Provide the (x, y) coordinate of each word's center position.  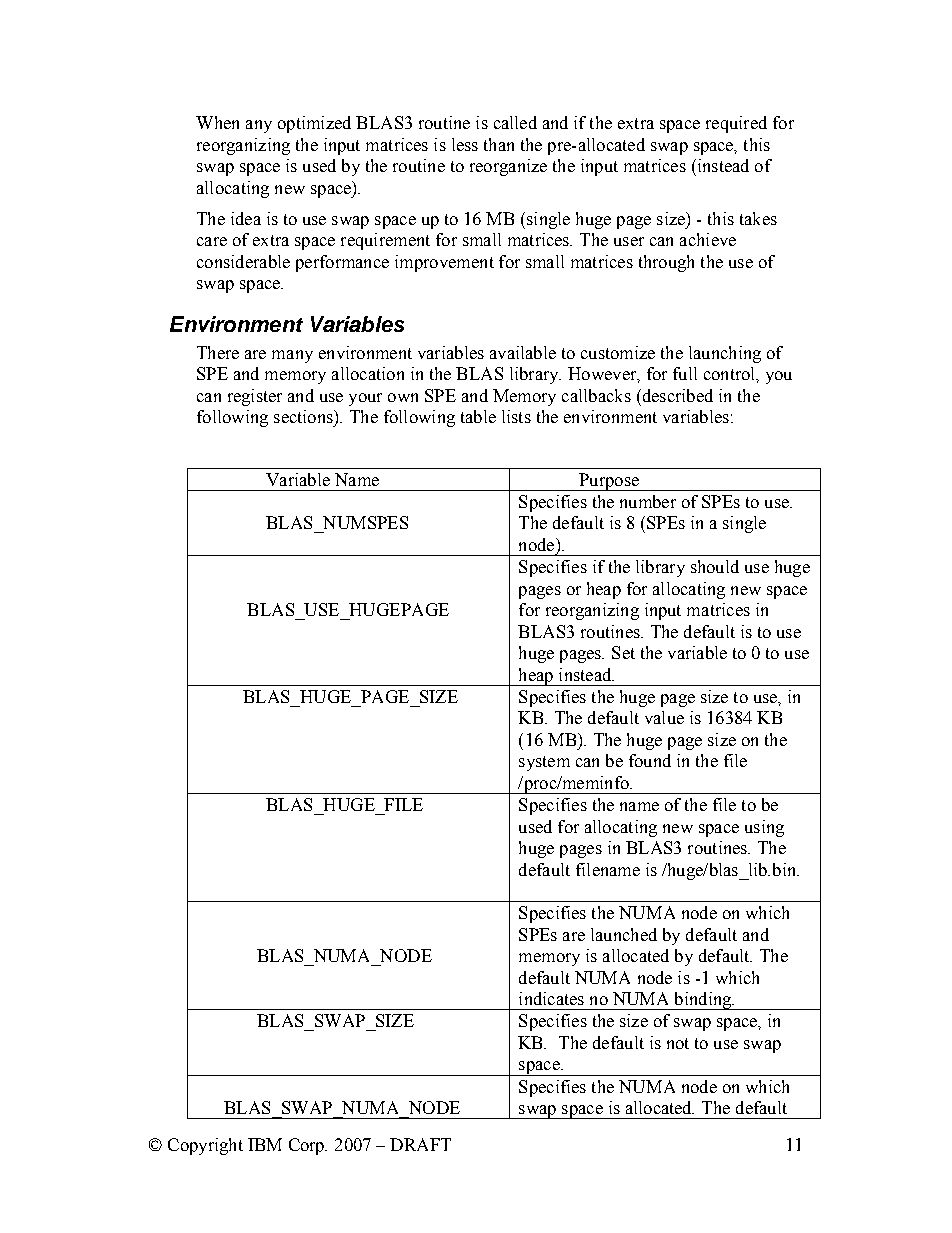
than (499, 144)
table (478, 416)
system (544, 763)
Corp (308, 1146)
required (736, 124)
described (676, 395)
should (715, 566)
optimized (314, 124)
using (764, 828)
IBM (265, 1144)
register (255, 397)
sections (304, 416)
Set (623, 652)
